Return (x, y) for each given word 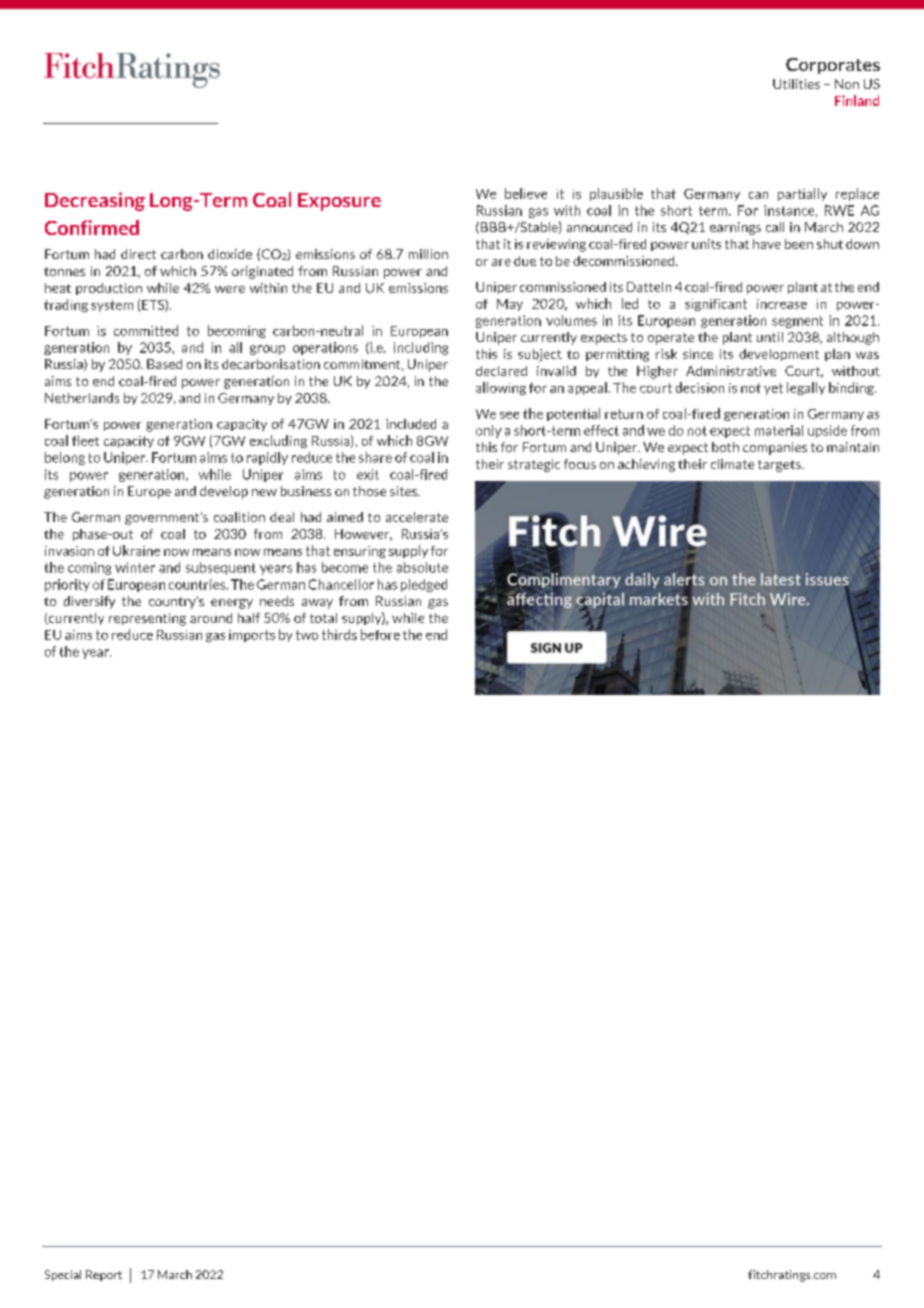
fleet (85, 440)
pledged (424, 585)
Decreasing (95, 201)
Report (104, 1275)
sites (405, 491)
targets (780, 466)
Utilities (796, 84)
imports (252, 636)
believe (526, 193)
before (380, 634)
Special (63, 1275)
